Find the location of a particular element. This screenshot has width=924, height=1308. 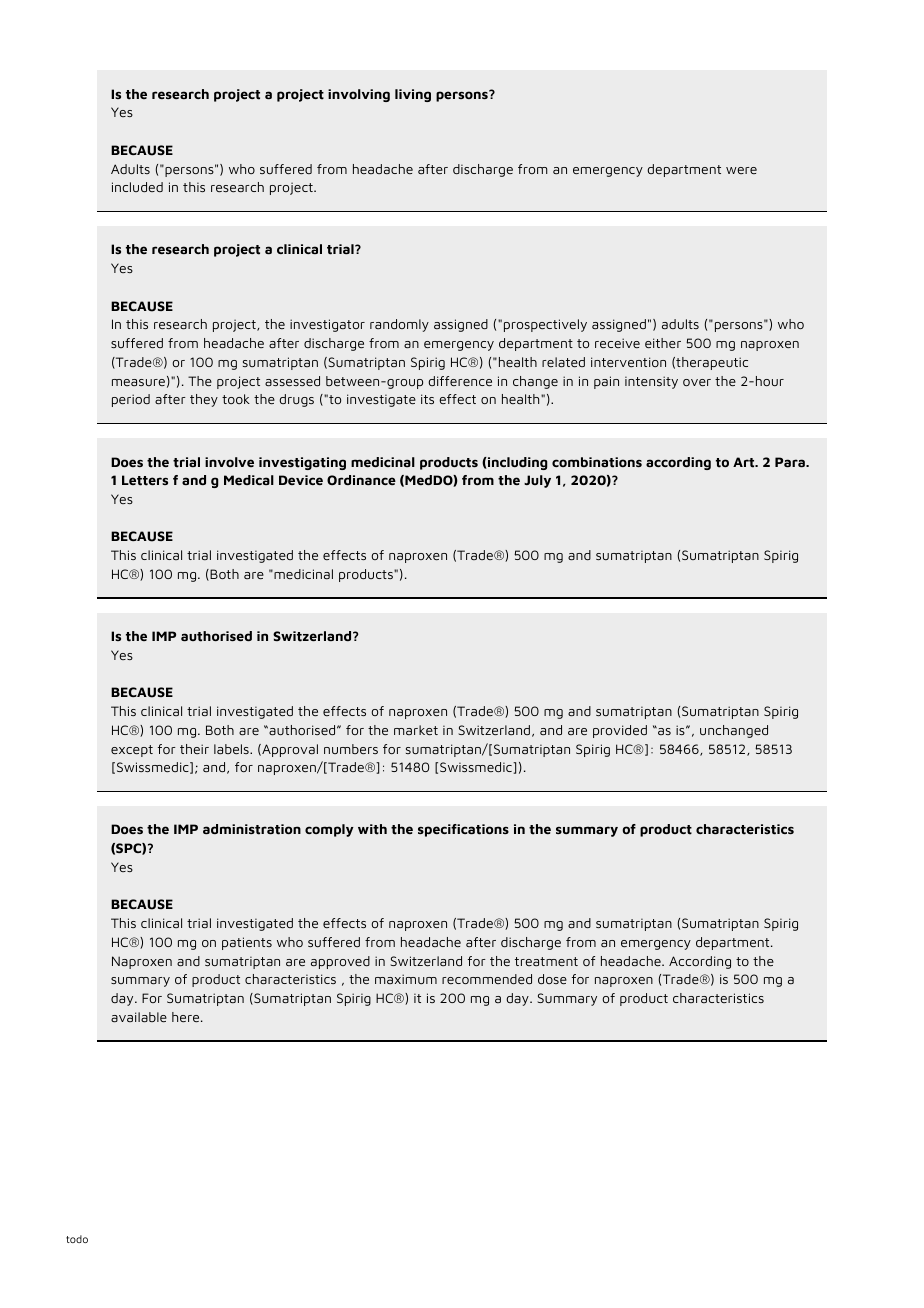

included is located at coordinates (137, 187).
